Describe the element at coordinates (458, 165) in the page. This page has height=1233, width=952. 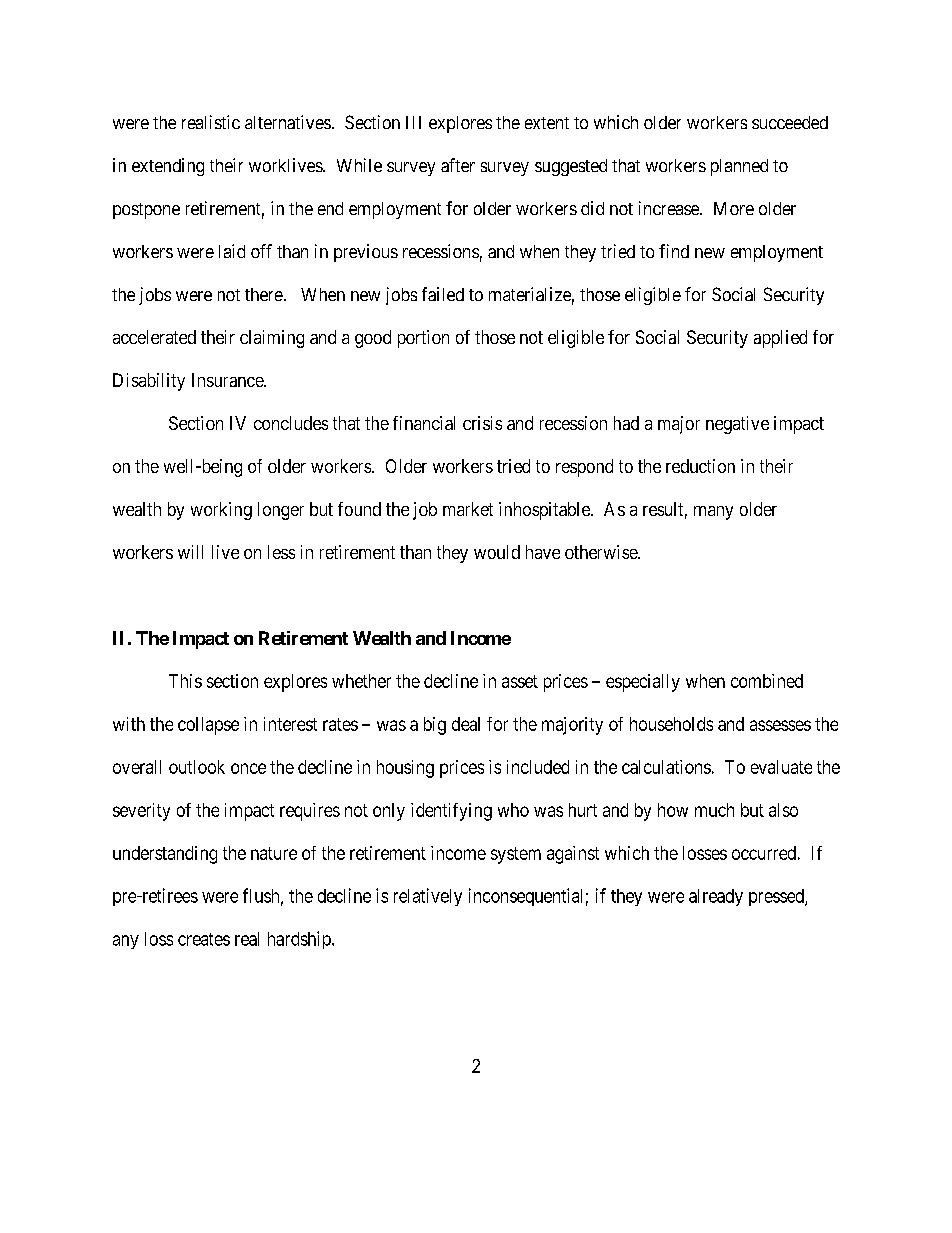
I see `after` at that location.
